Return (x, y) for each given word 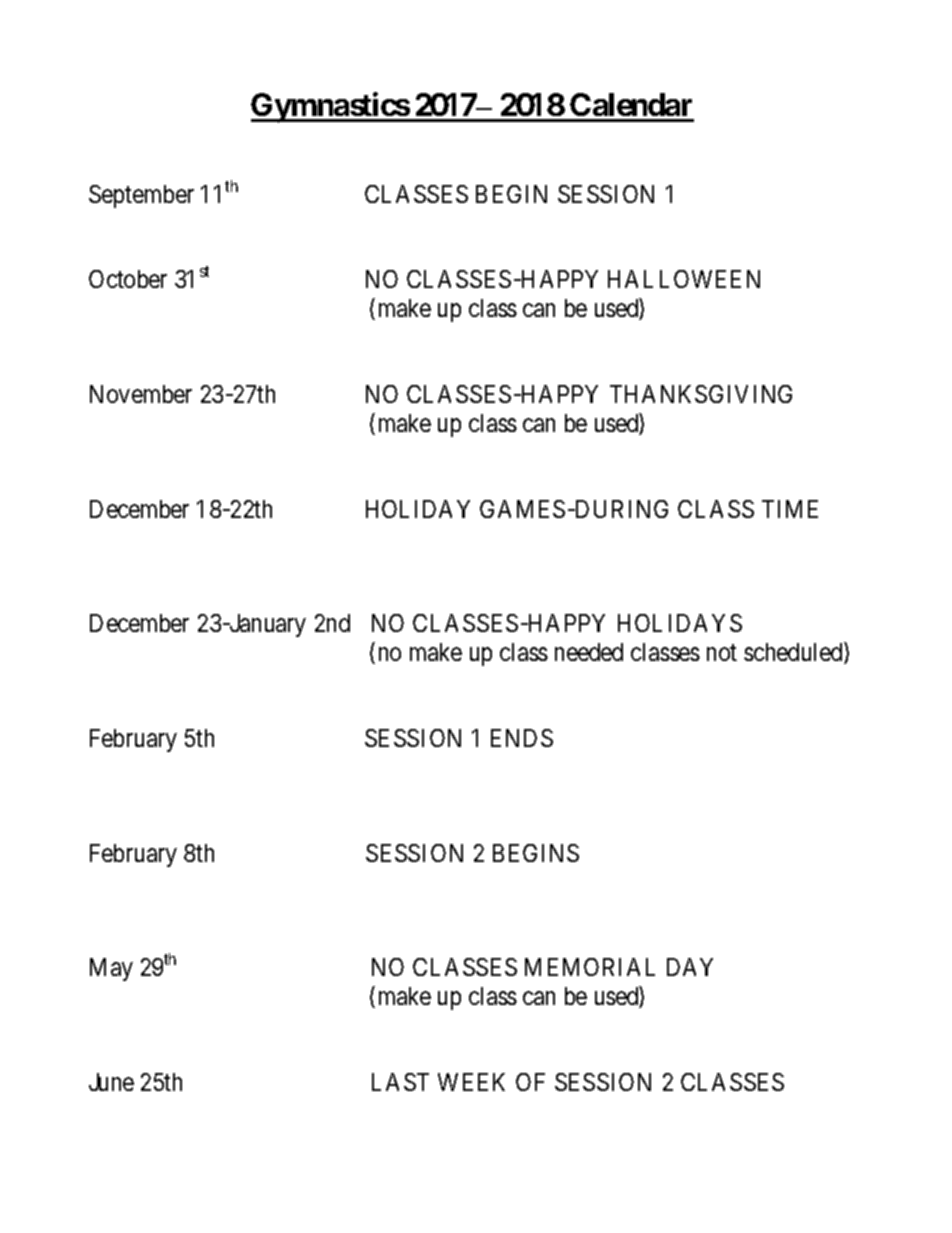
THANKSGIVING (701, 394)
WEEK (471, 1082)
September (141, 196)
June (111, 1082)
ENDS (522, 738)
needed (589, 652)
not (722, 653)
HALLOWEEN (684, 279)
